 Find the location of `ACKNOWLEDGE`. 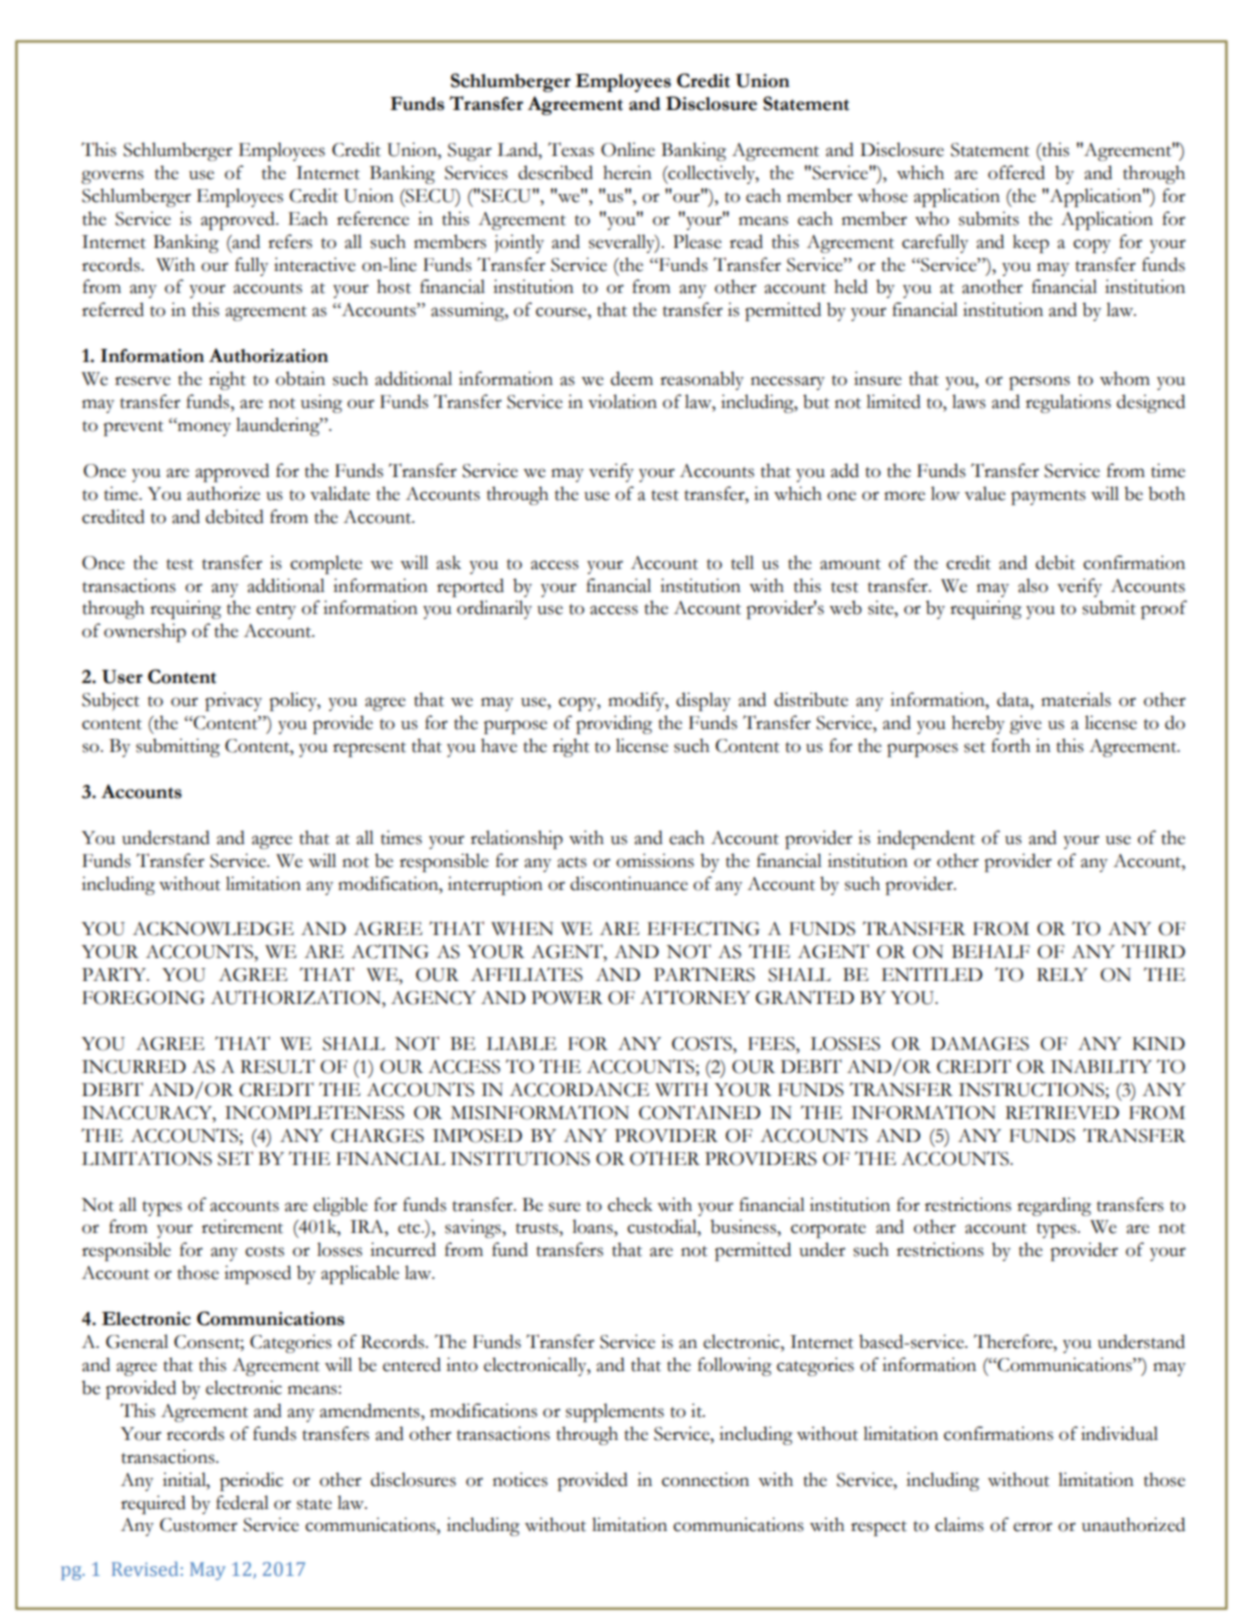

ACKNOWLEDGE is located at coordinates (213, 929).
